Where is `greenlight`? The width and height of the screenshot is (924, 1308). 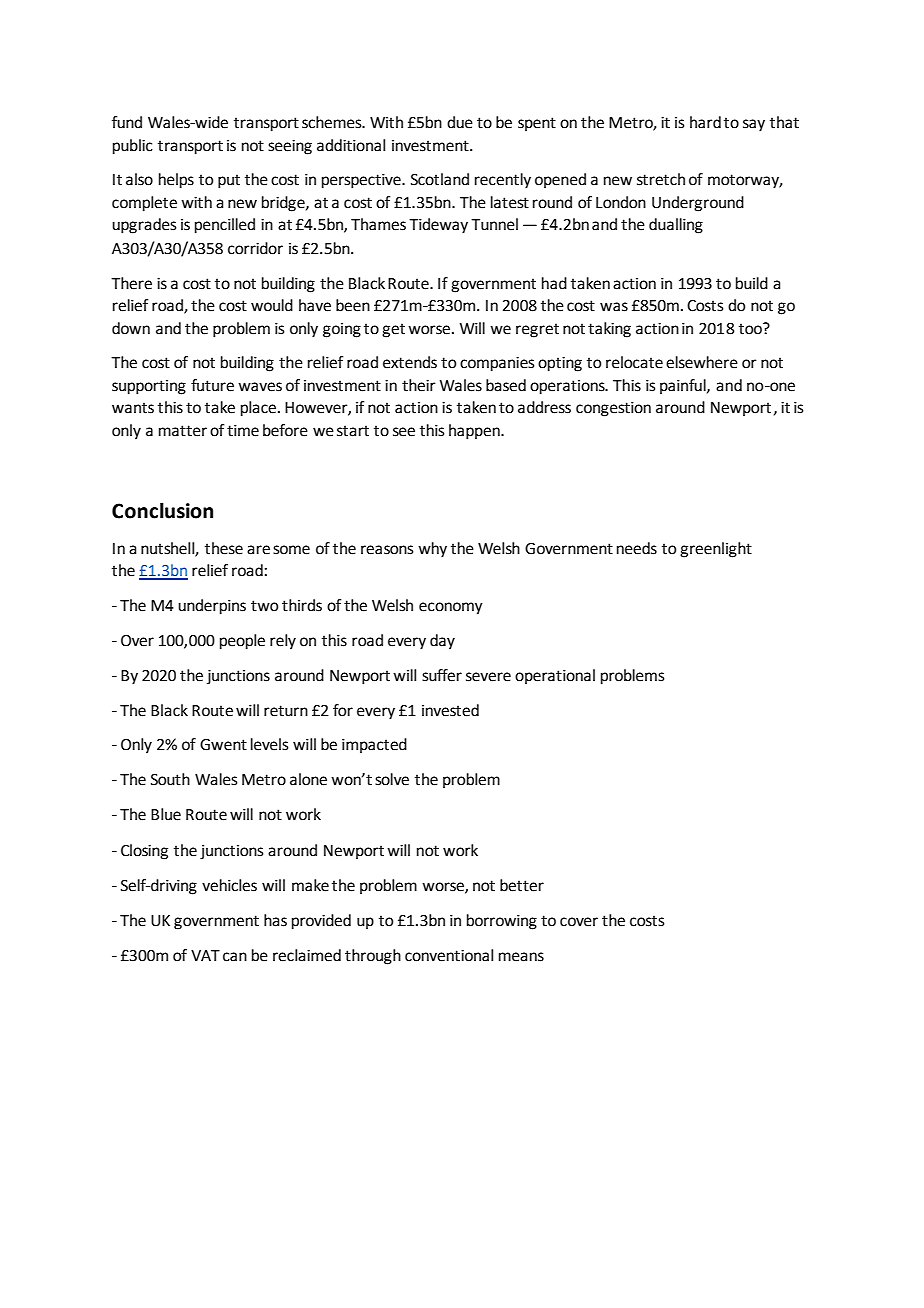
greenlight is located at coordinates (716, 550).
